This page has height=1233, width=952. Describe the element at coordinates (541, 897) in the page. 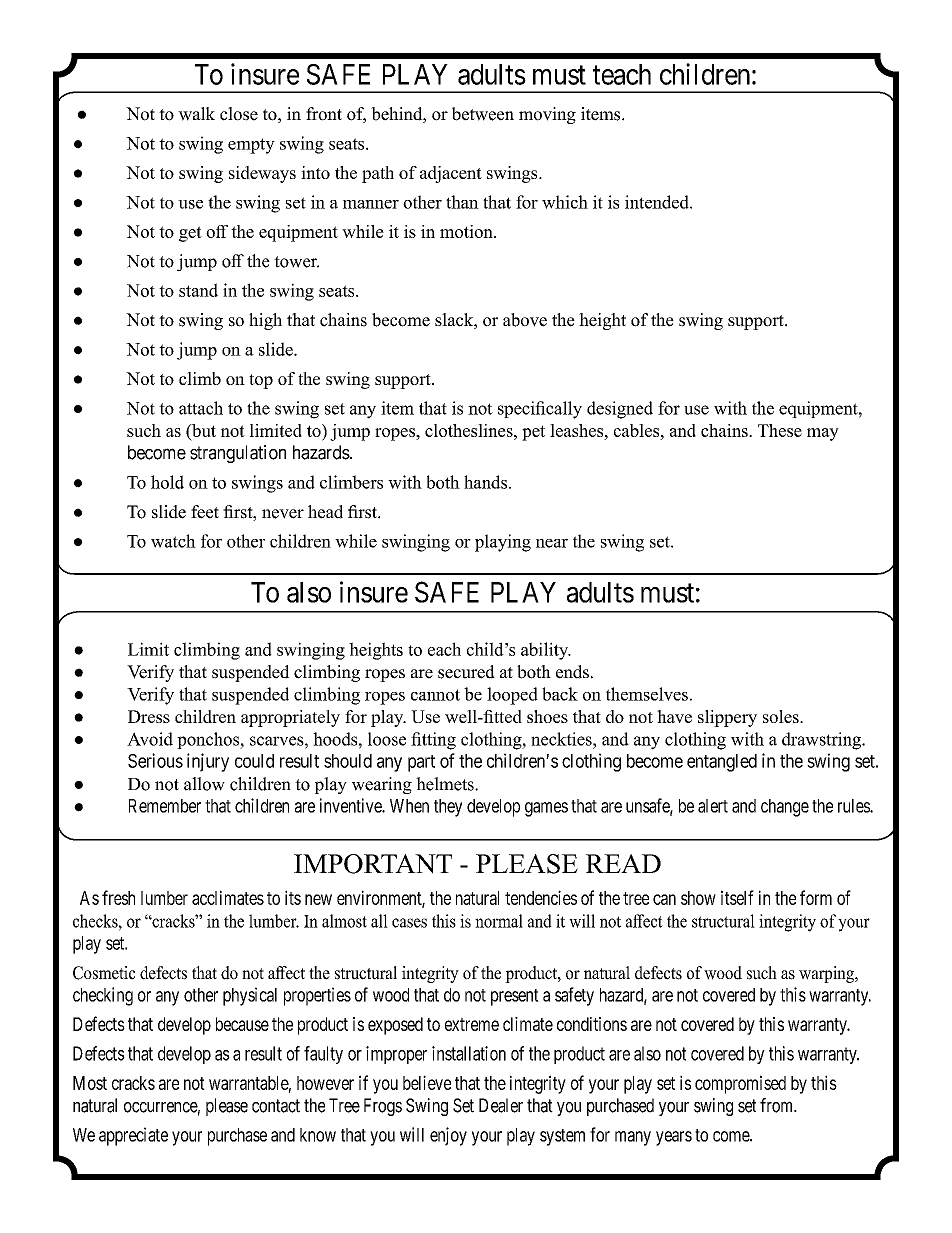

I see `tendencies` at that location.
